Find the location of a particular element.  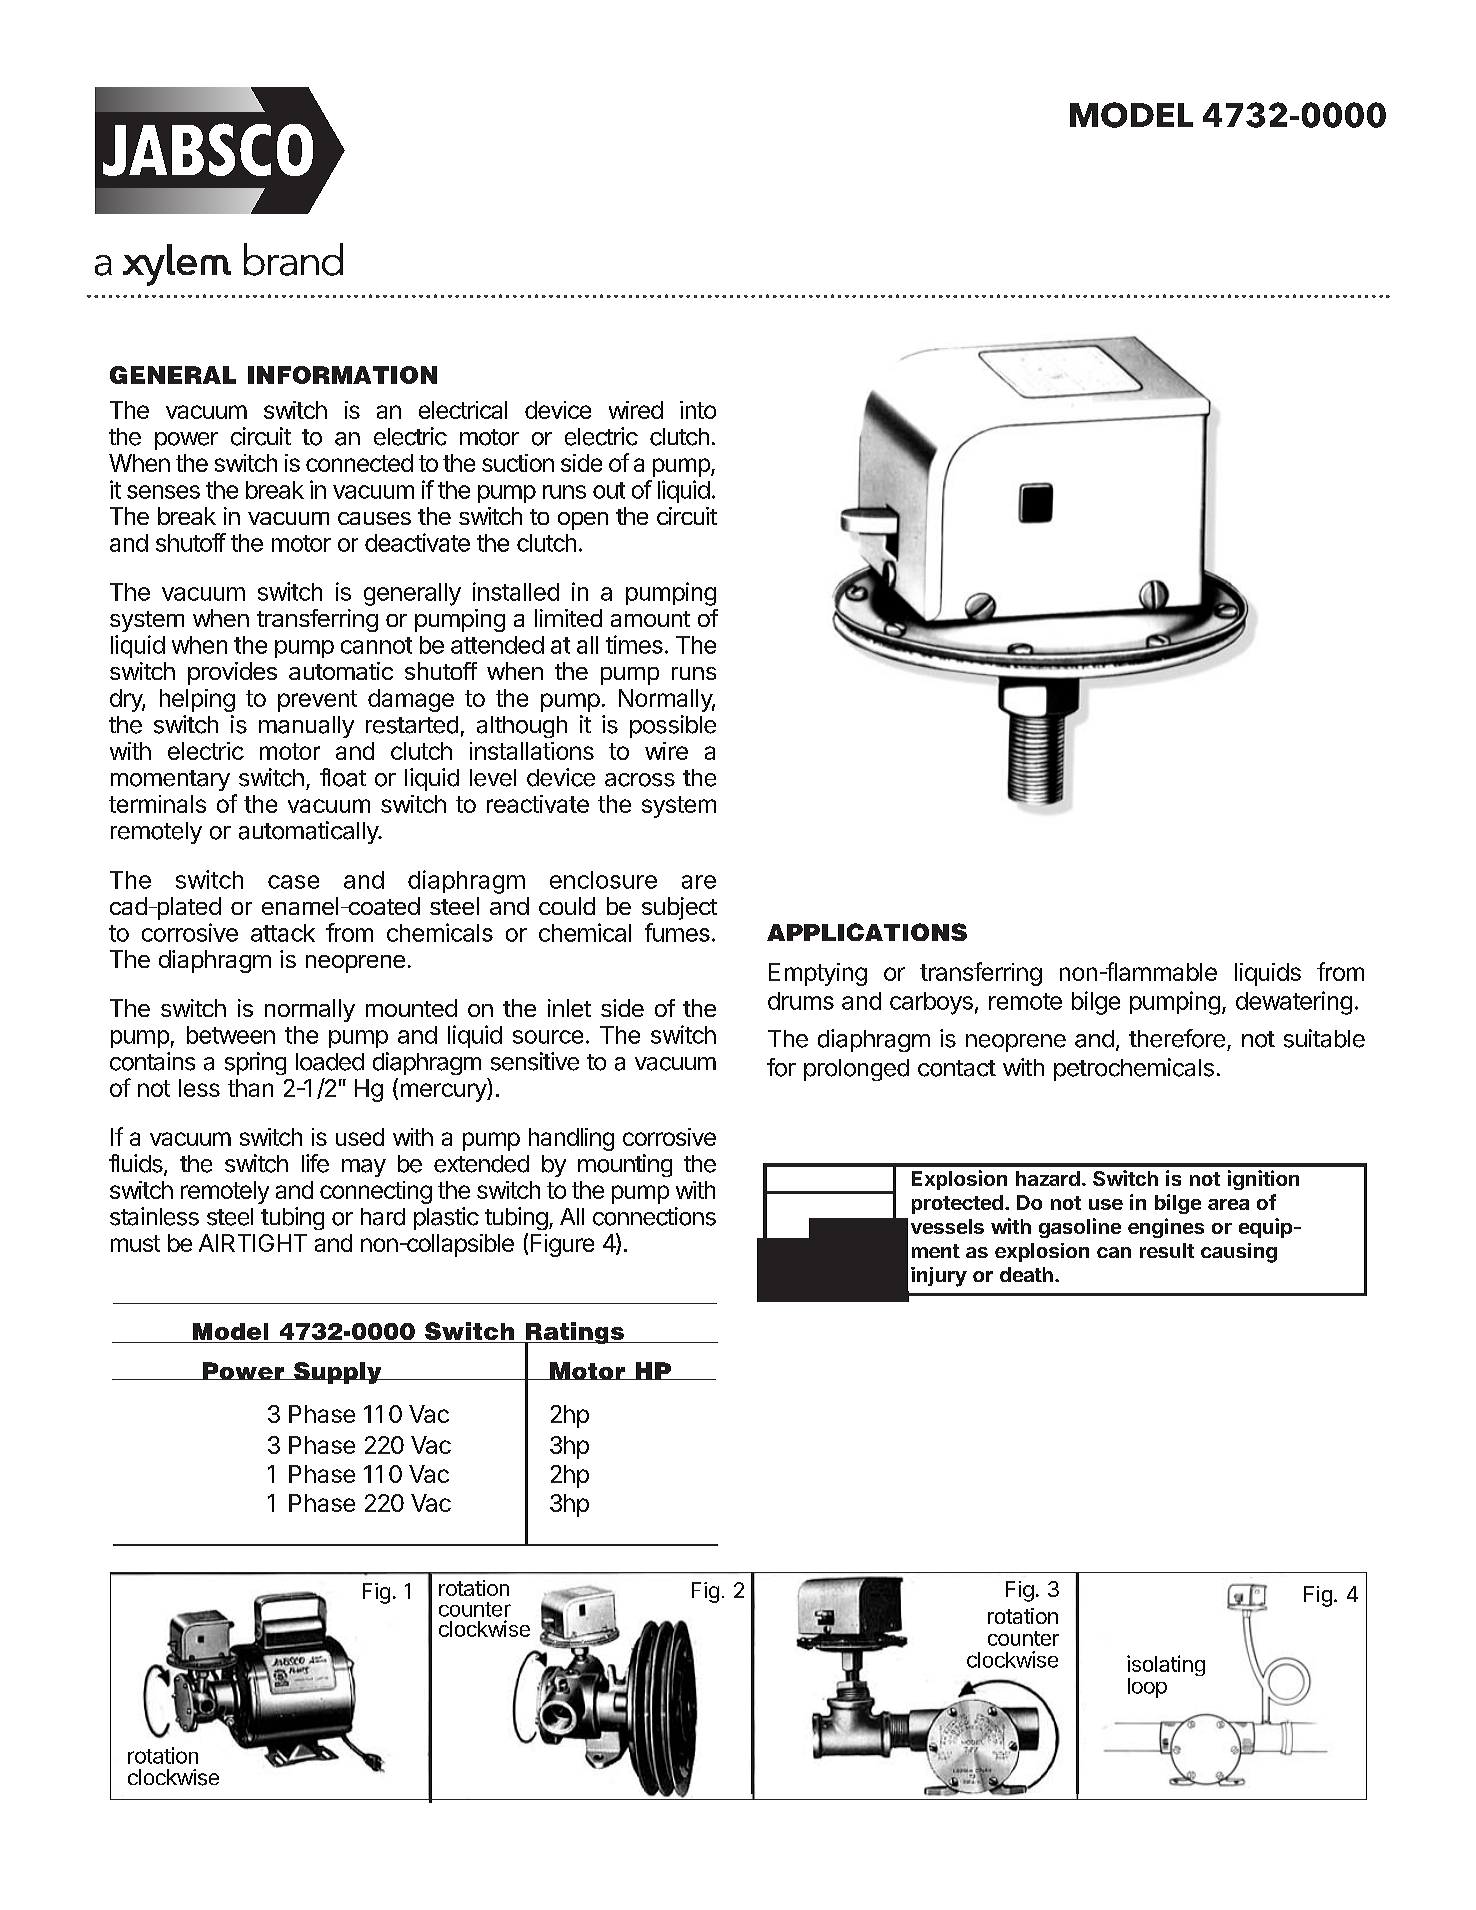

loop is located at coordinates (1147, 1688).
